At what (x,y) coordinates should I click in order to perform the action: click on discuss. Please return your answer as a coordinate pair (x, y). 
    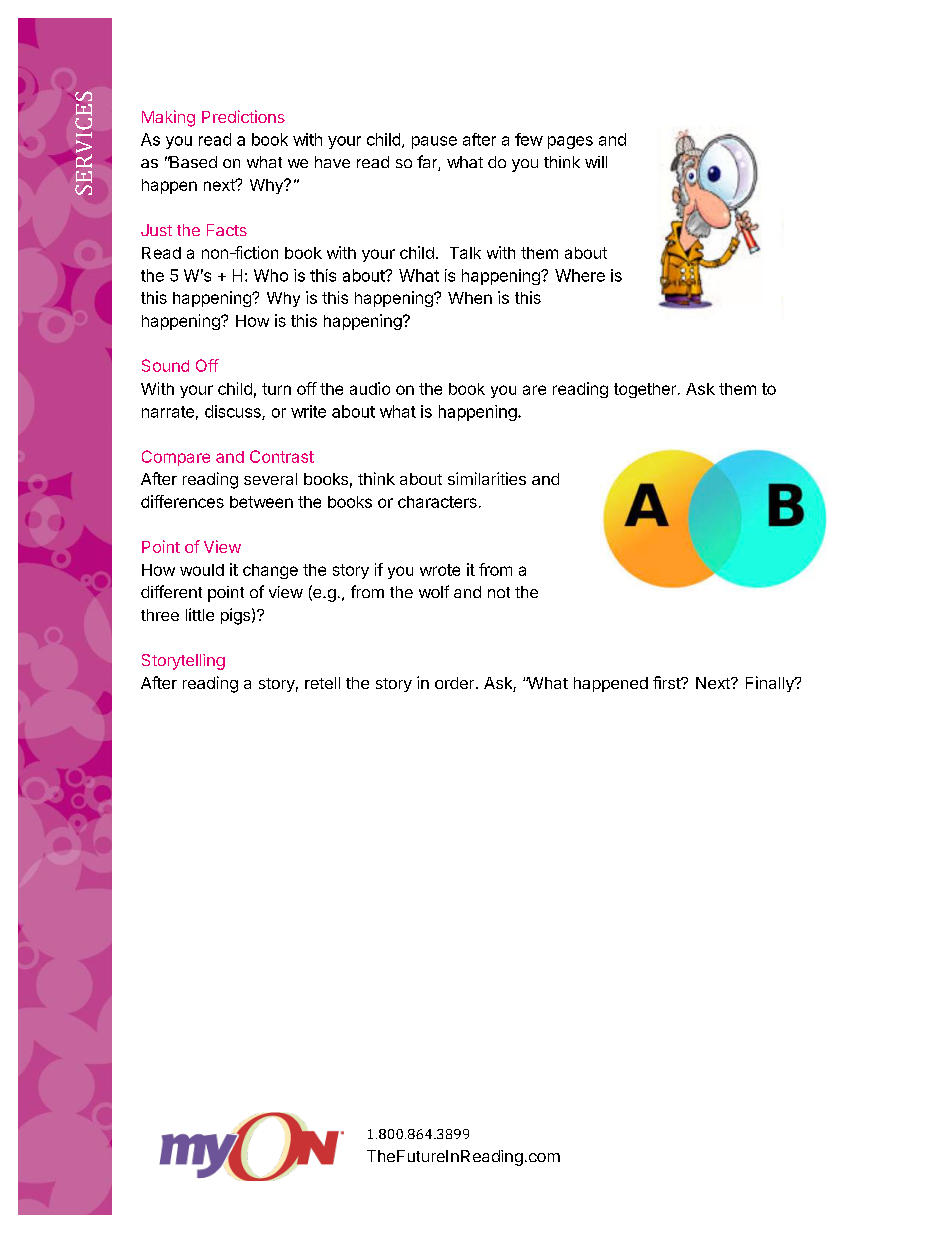
    Looking at the image, I should click on (234, 412).
